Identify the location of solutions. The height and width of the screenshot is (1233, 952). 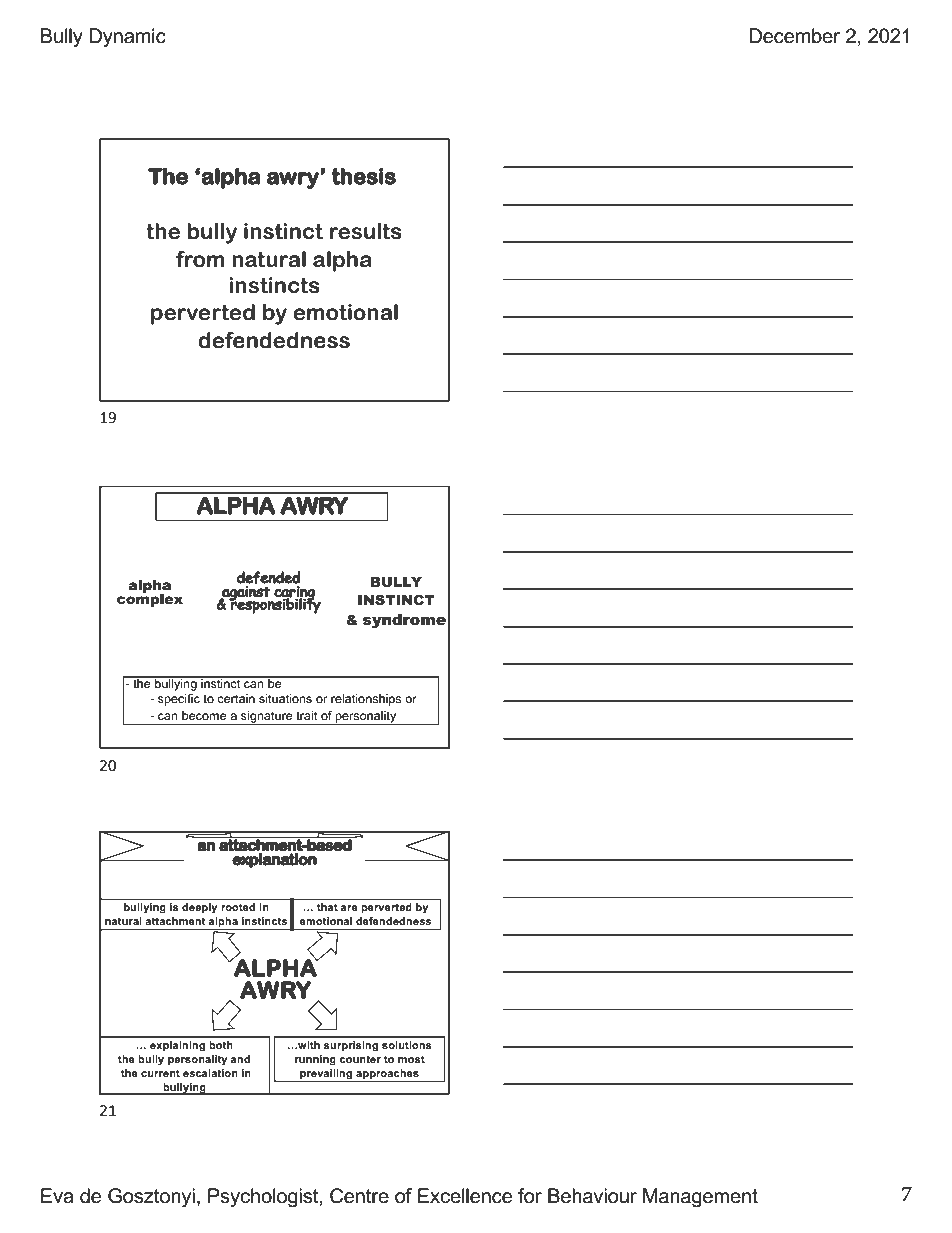
(407, 1045).
